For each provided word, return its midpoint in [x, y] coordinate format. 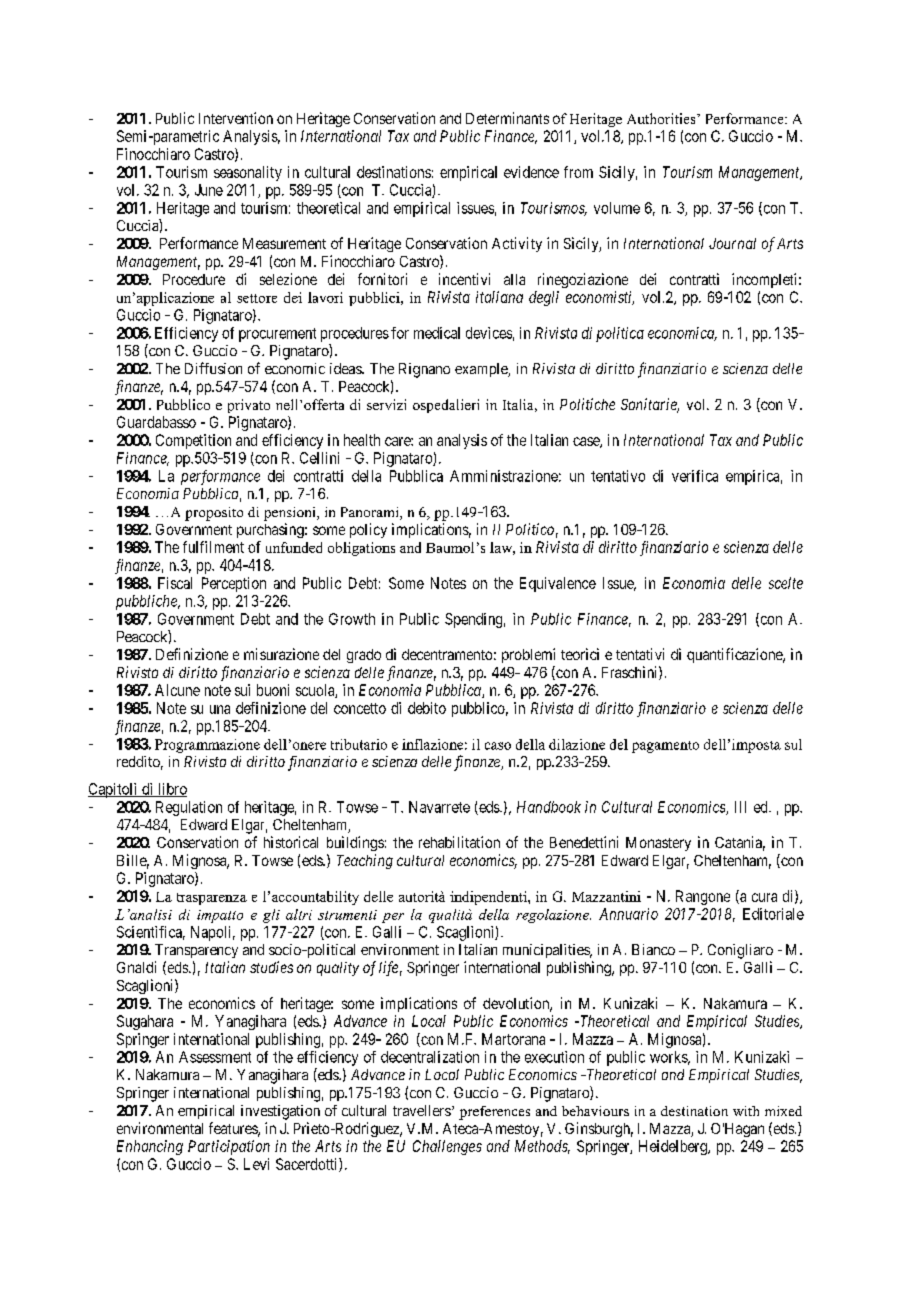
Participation [229, 1147]
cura [764, 897]
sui [242, 690]
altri [299, 914]
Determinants [507, 118]
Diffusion [213, 368]
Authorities [662, 118]
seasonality [248, 173]
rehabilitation [459, 842]
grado [364, 656]
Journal [732, 243]
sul [793, 744]
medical [437, 333]
